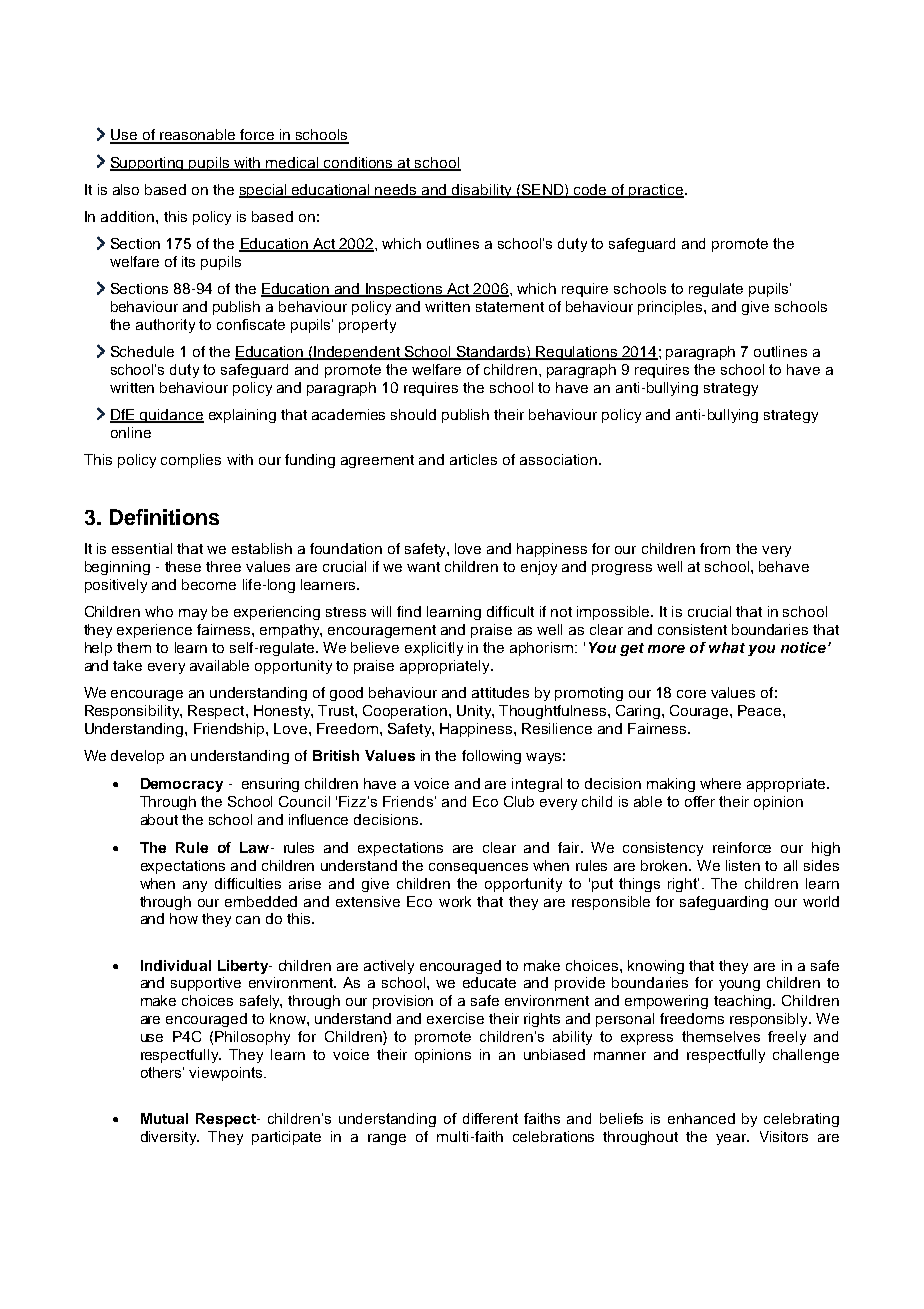 Image resolution: width=924 pixels, height=1309 pixels. What do you see at coordinates (195, 886) in the screenshot?
I see `any` at bounding box center [195, 886].
